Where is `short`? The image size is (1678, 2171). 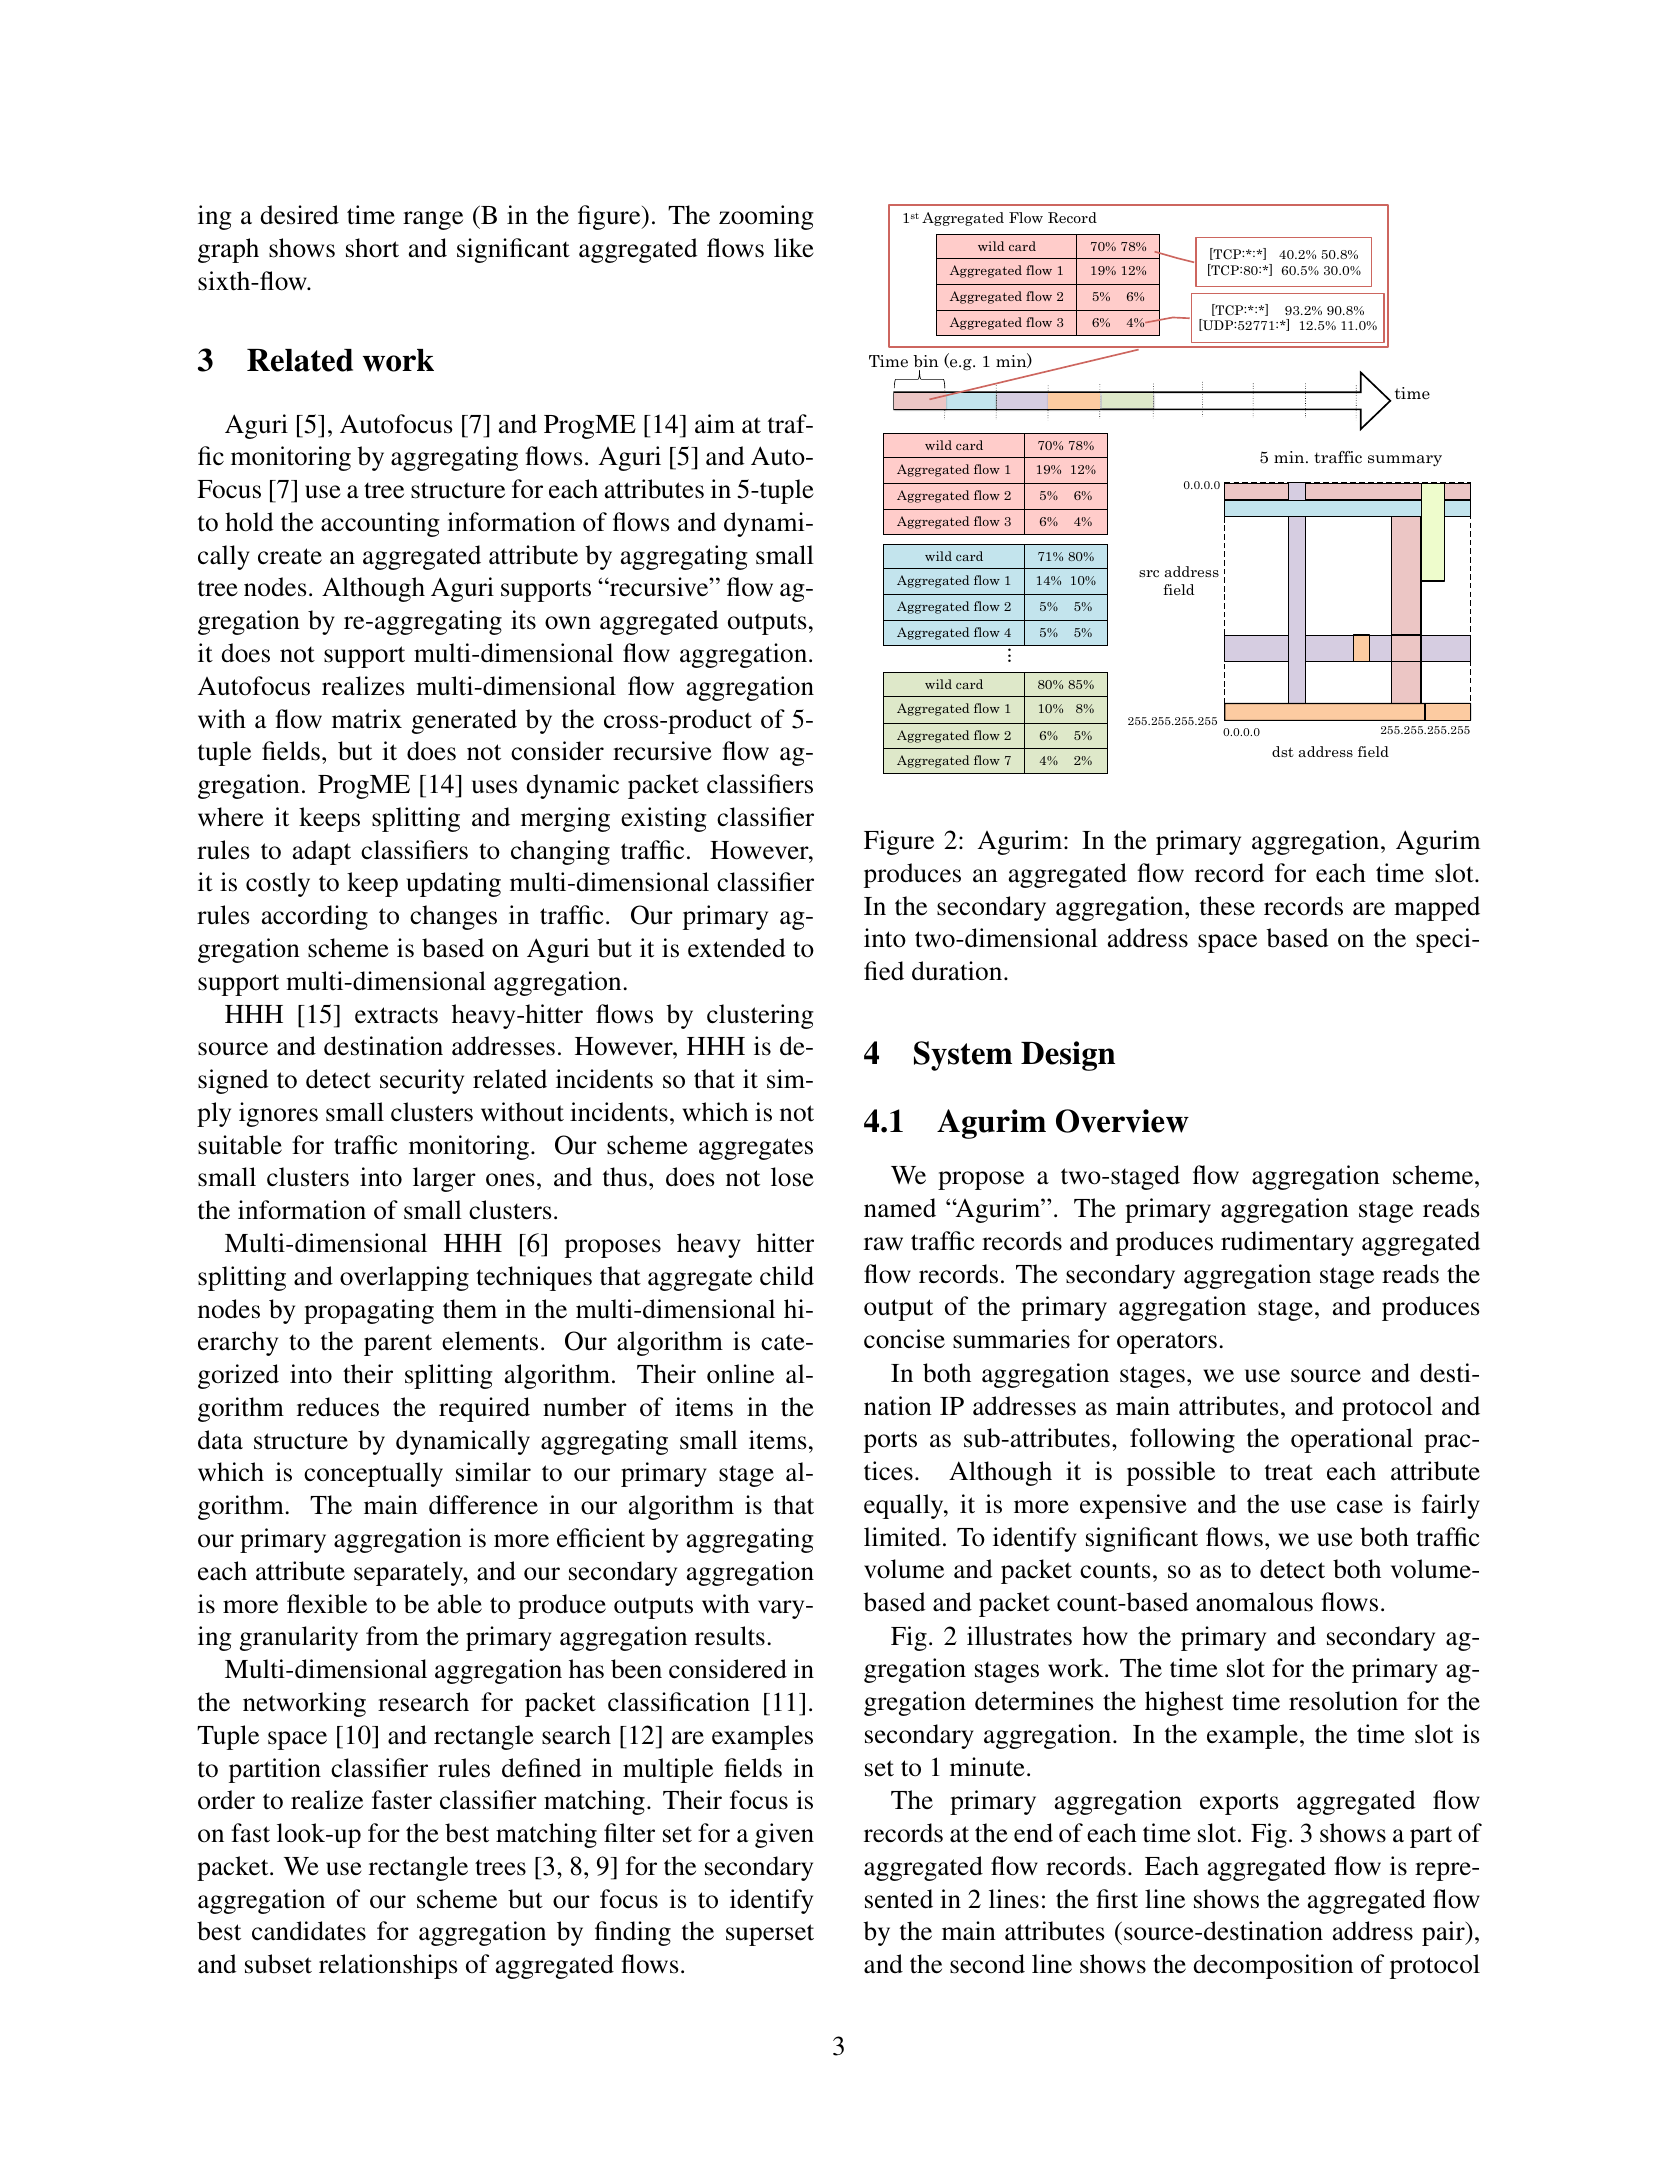
short is located at coordinates (372, 248).
